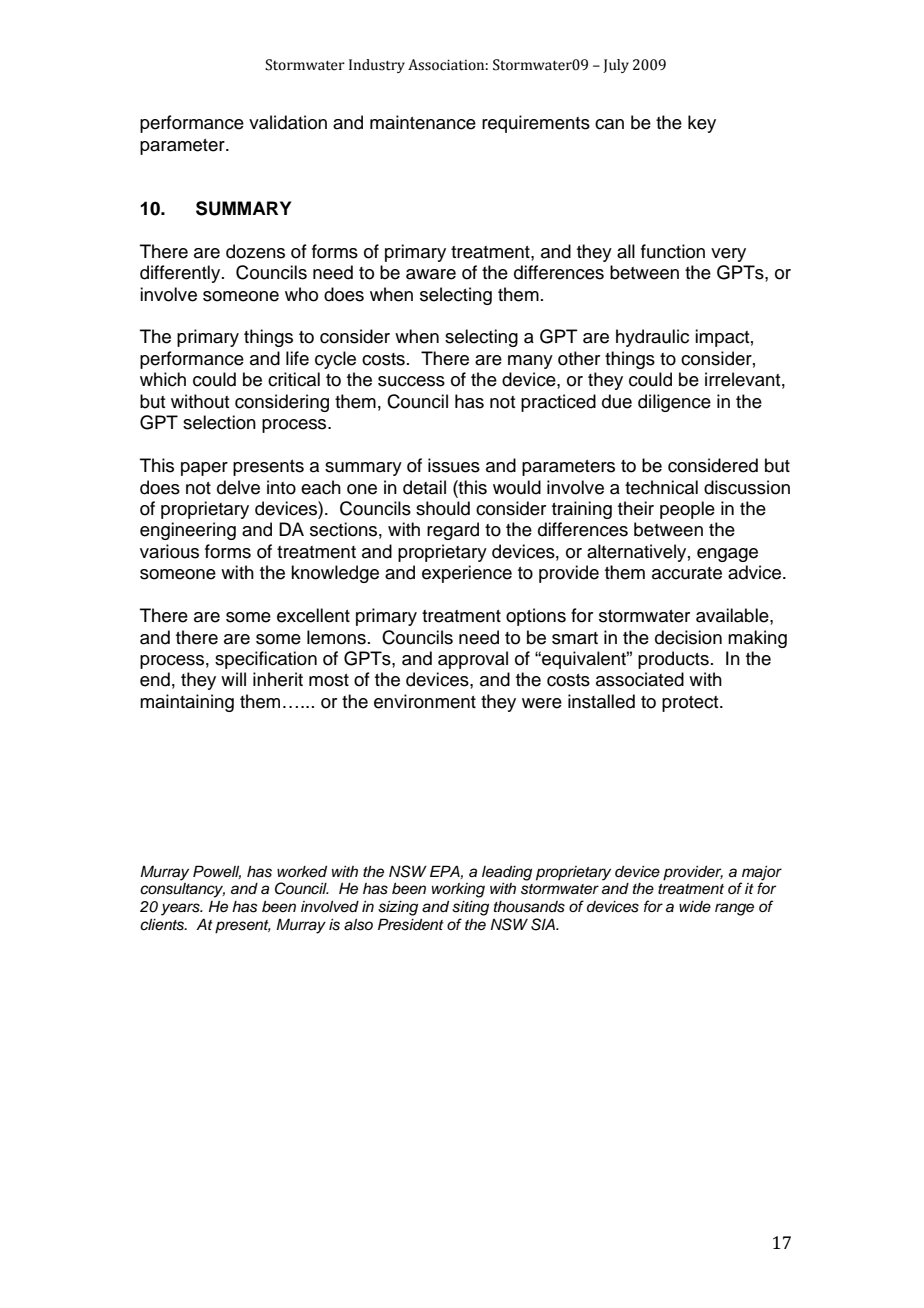 This screenshot has width=924, height=1308. Describe the element at coordinates (217, 872) in the screenshot. I see `Powell` at that location.
